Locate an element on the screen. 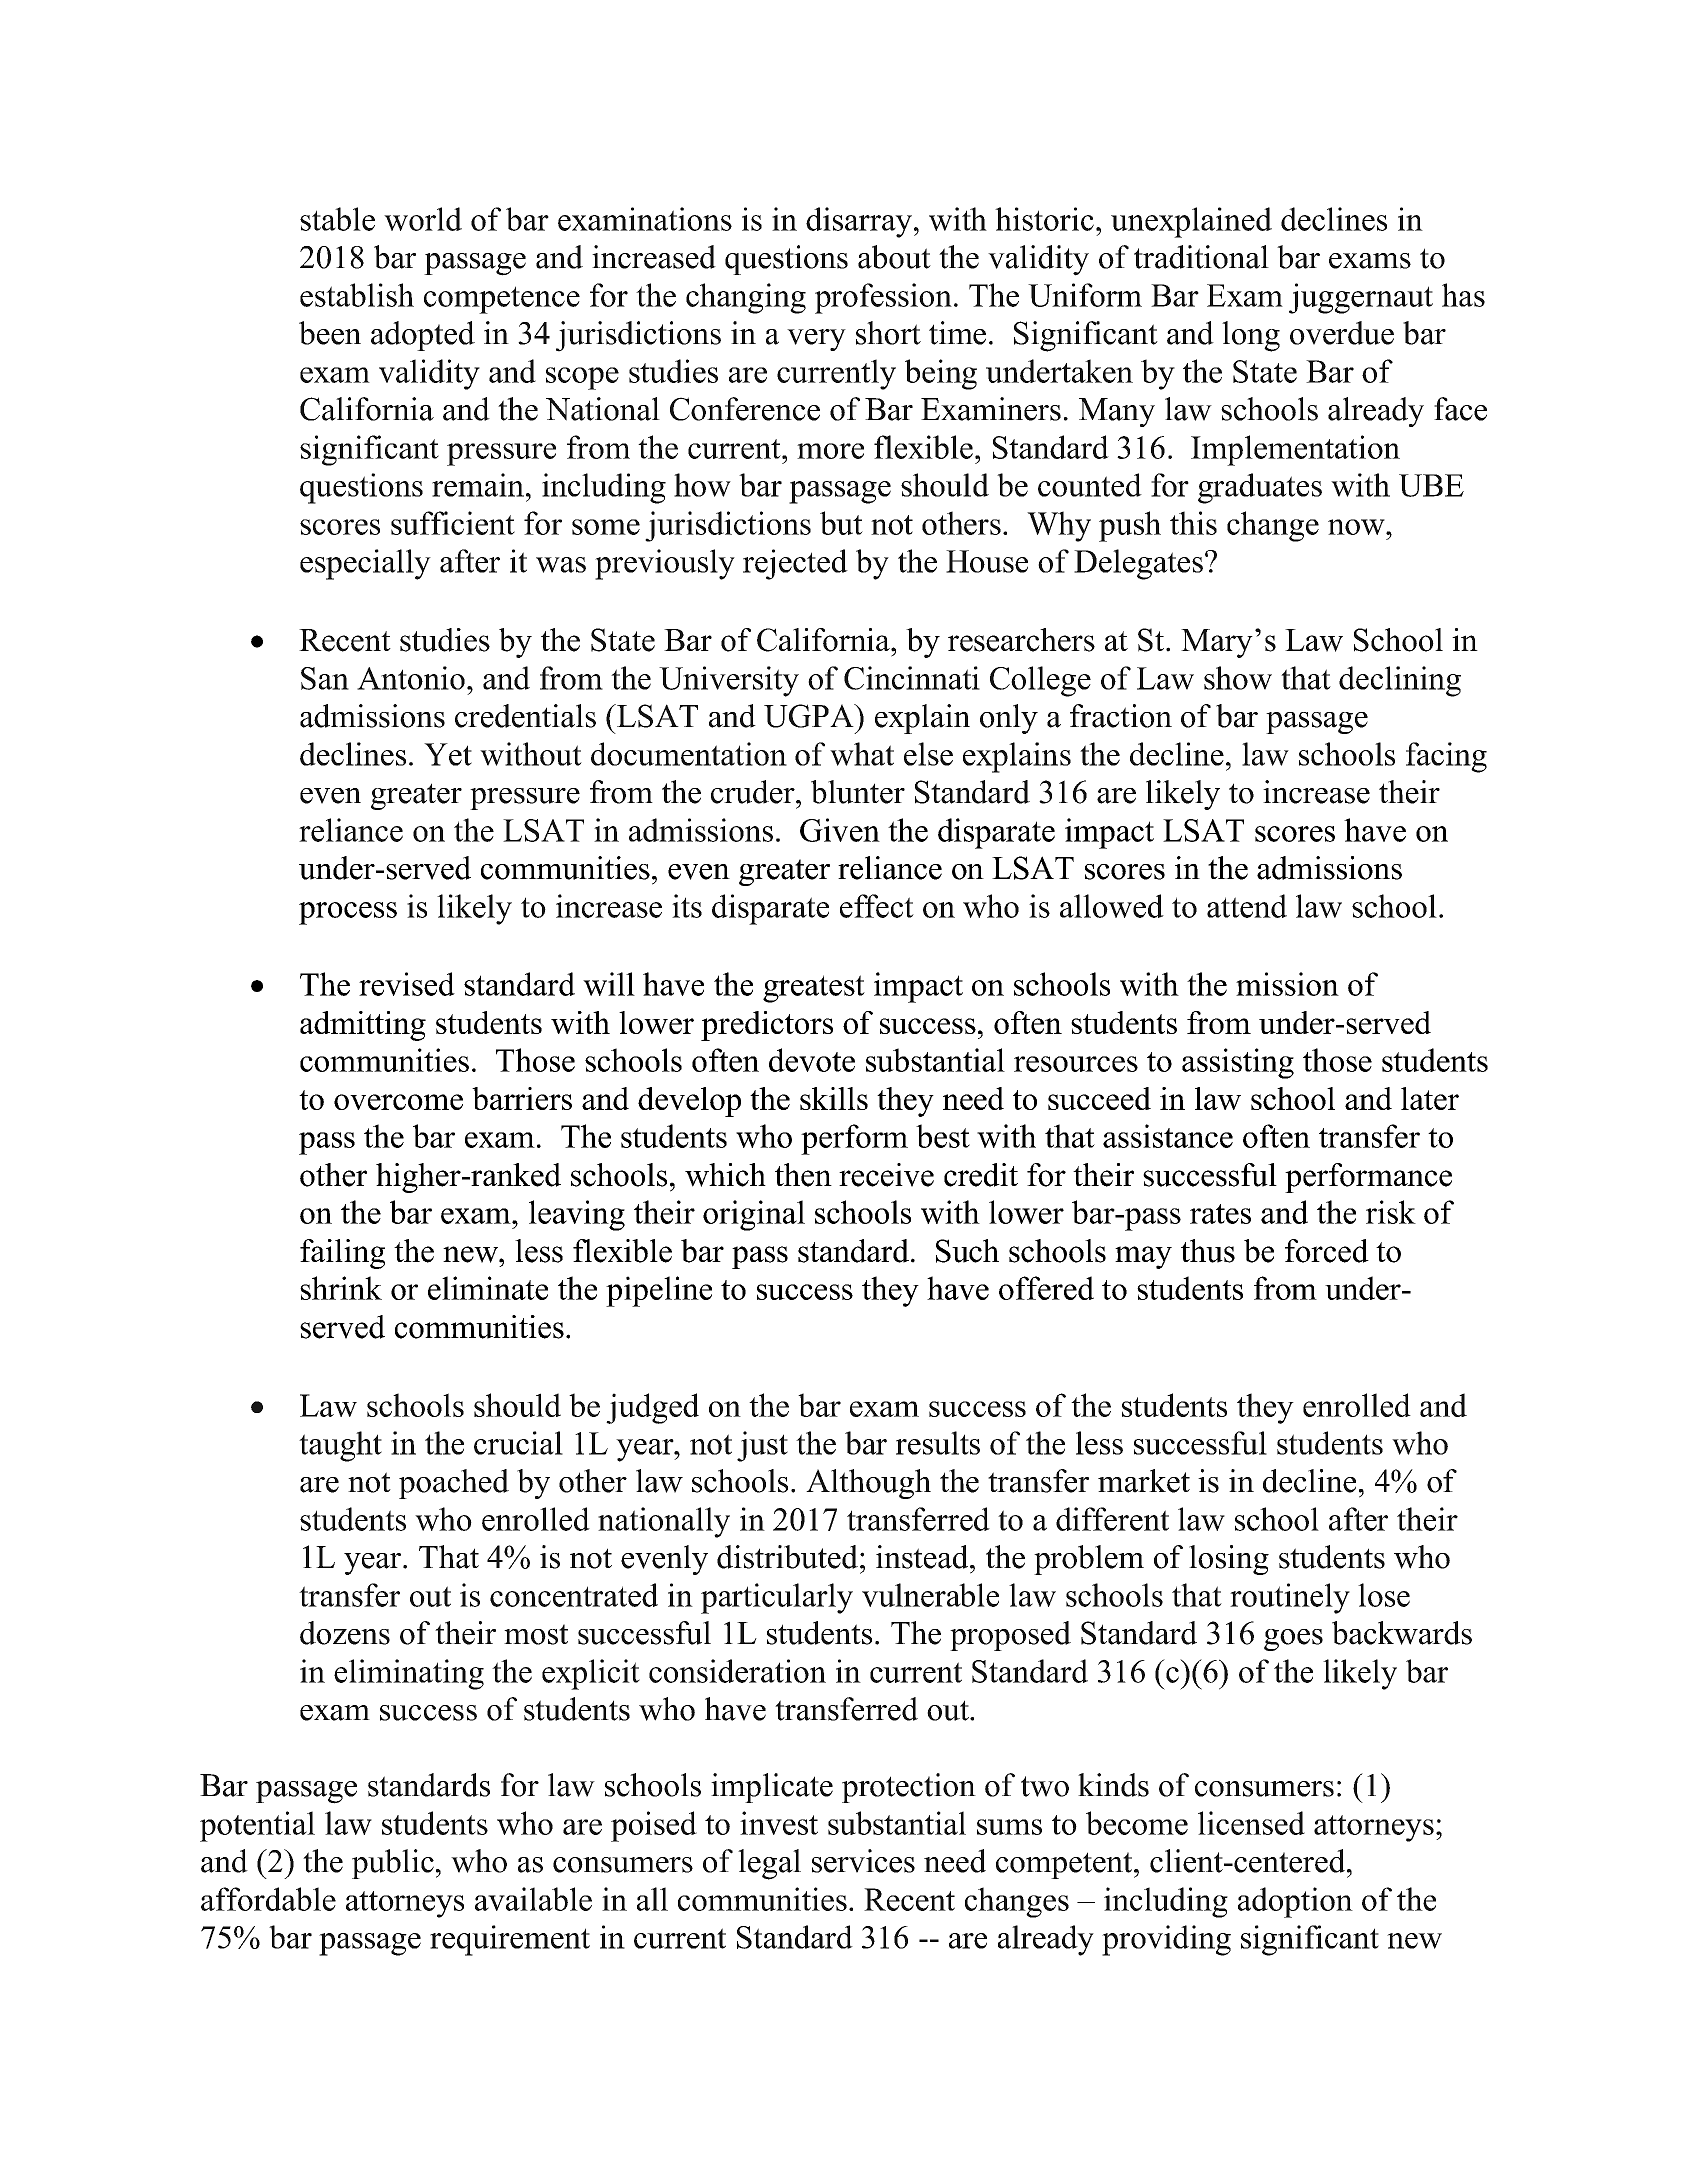  about is located at coordinates (894, 257).
